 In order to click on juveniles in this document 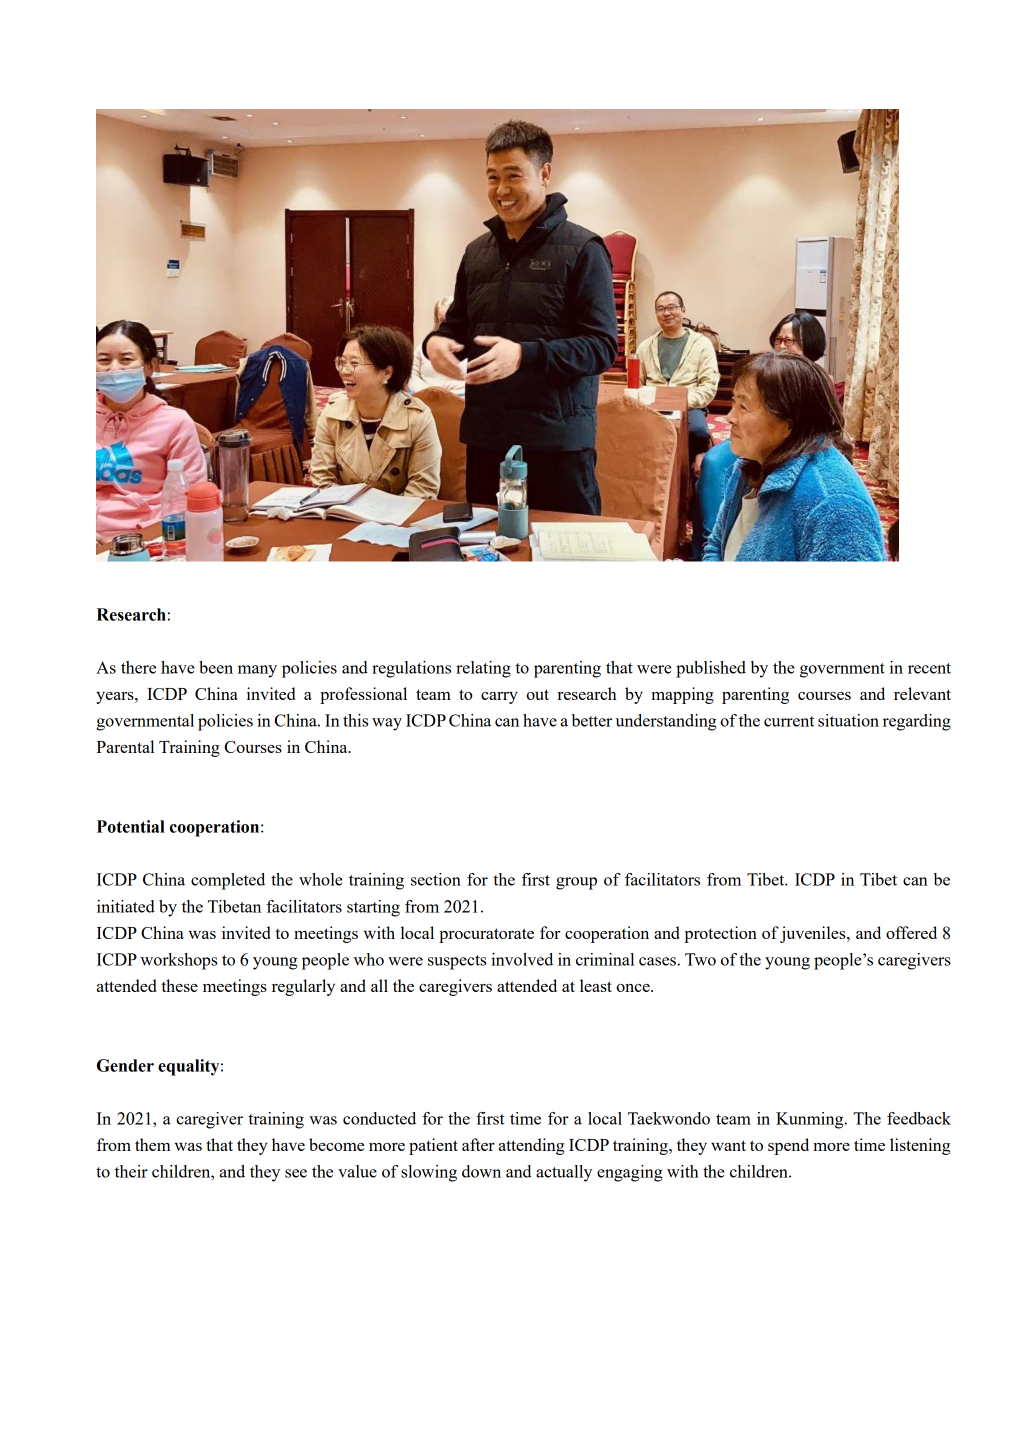, I will do `click(814, 934)`.
